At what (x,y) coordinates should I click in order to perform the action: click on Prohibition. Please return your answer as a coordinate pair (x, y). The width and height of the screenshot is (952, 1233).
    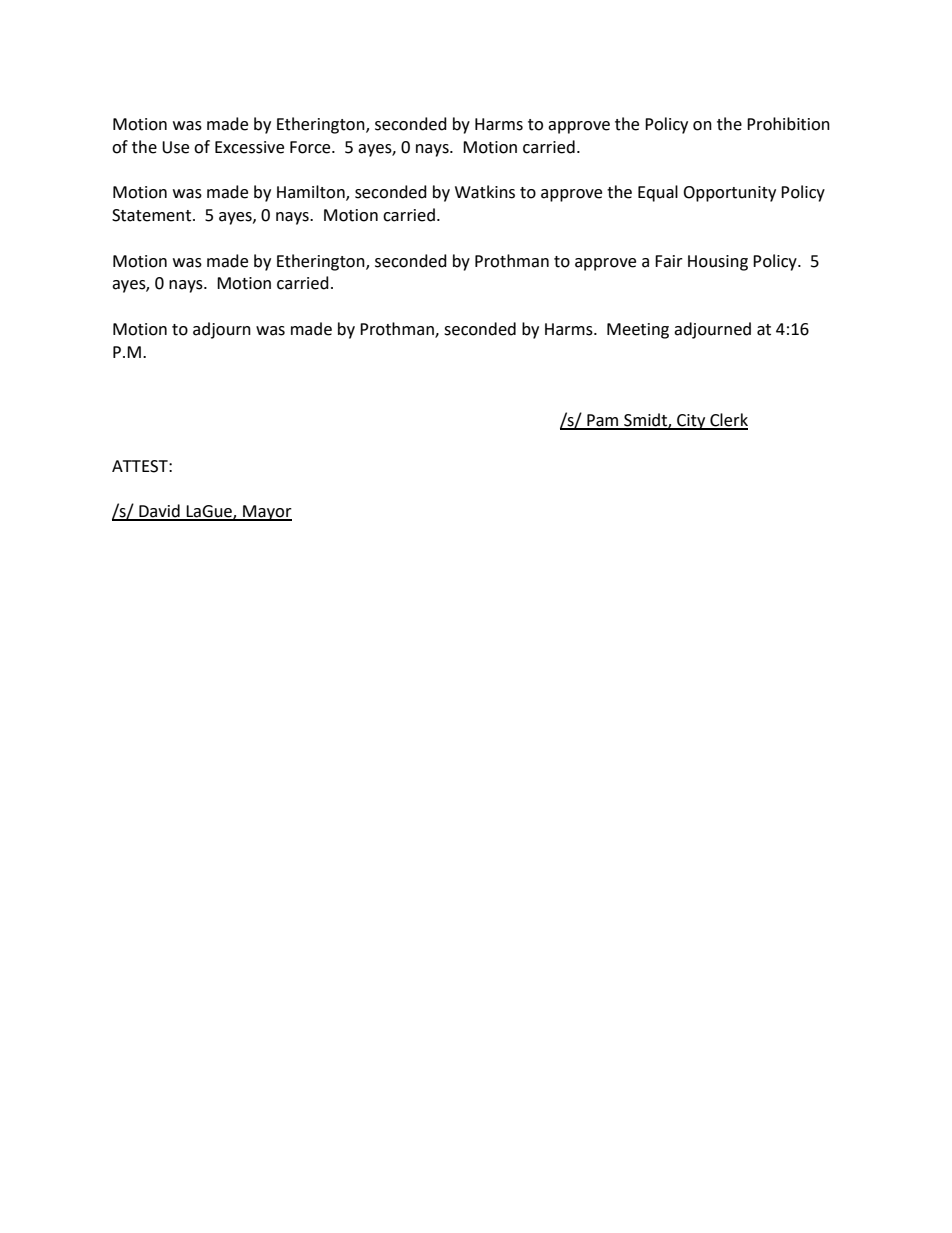
    Looking at the image, I should click on (788, 124).
